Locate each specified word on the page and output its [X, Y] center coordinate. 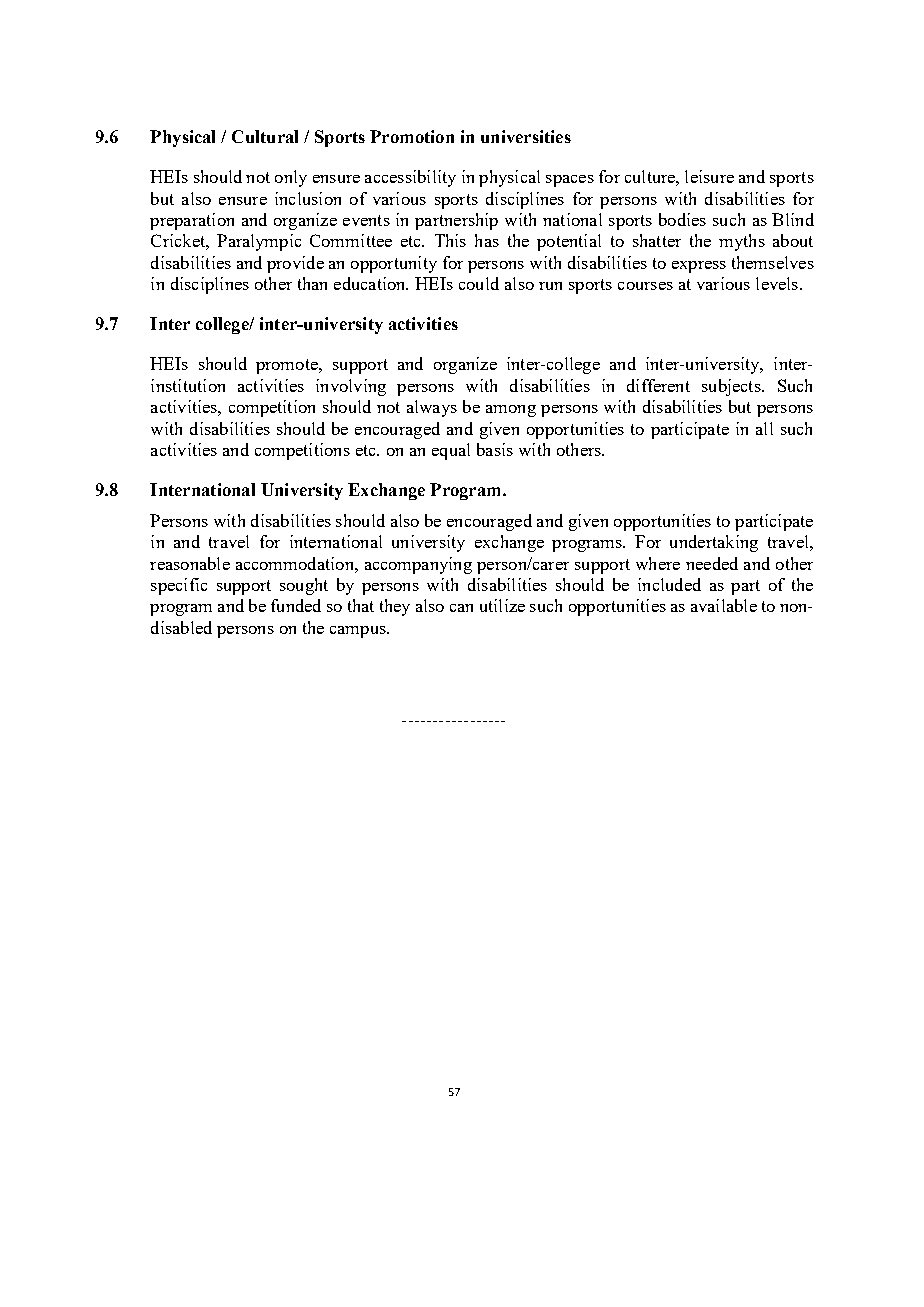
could [479, 283]
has [487, 240]
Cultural [265, 136]
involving [351, 387]
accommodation [296, 563]
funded [296, 605]
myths [742, 242]
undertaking [714, 543]
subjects [732, 387]
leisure [709, 176]
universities [526, 136]
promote [288, 366]
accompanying [418, 565]
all [764, 428]
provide [295, 264]
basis [495, 449]
